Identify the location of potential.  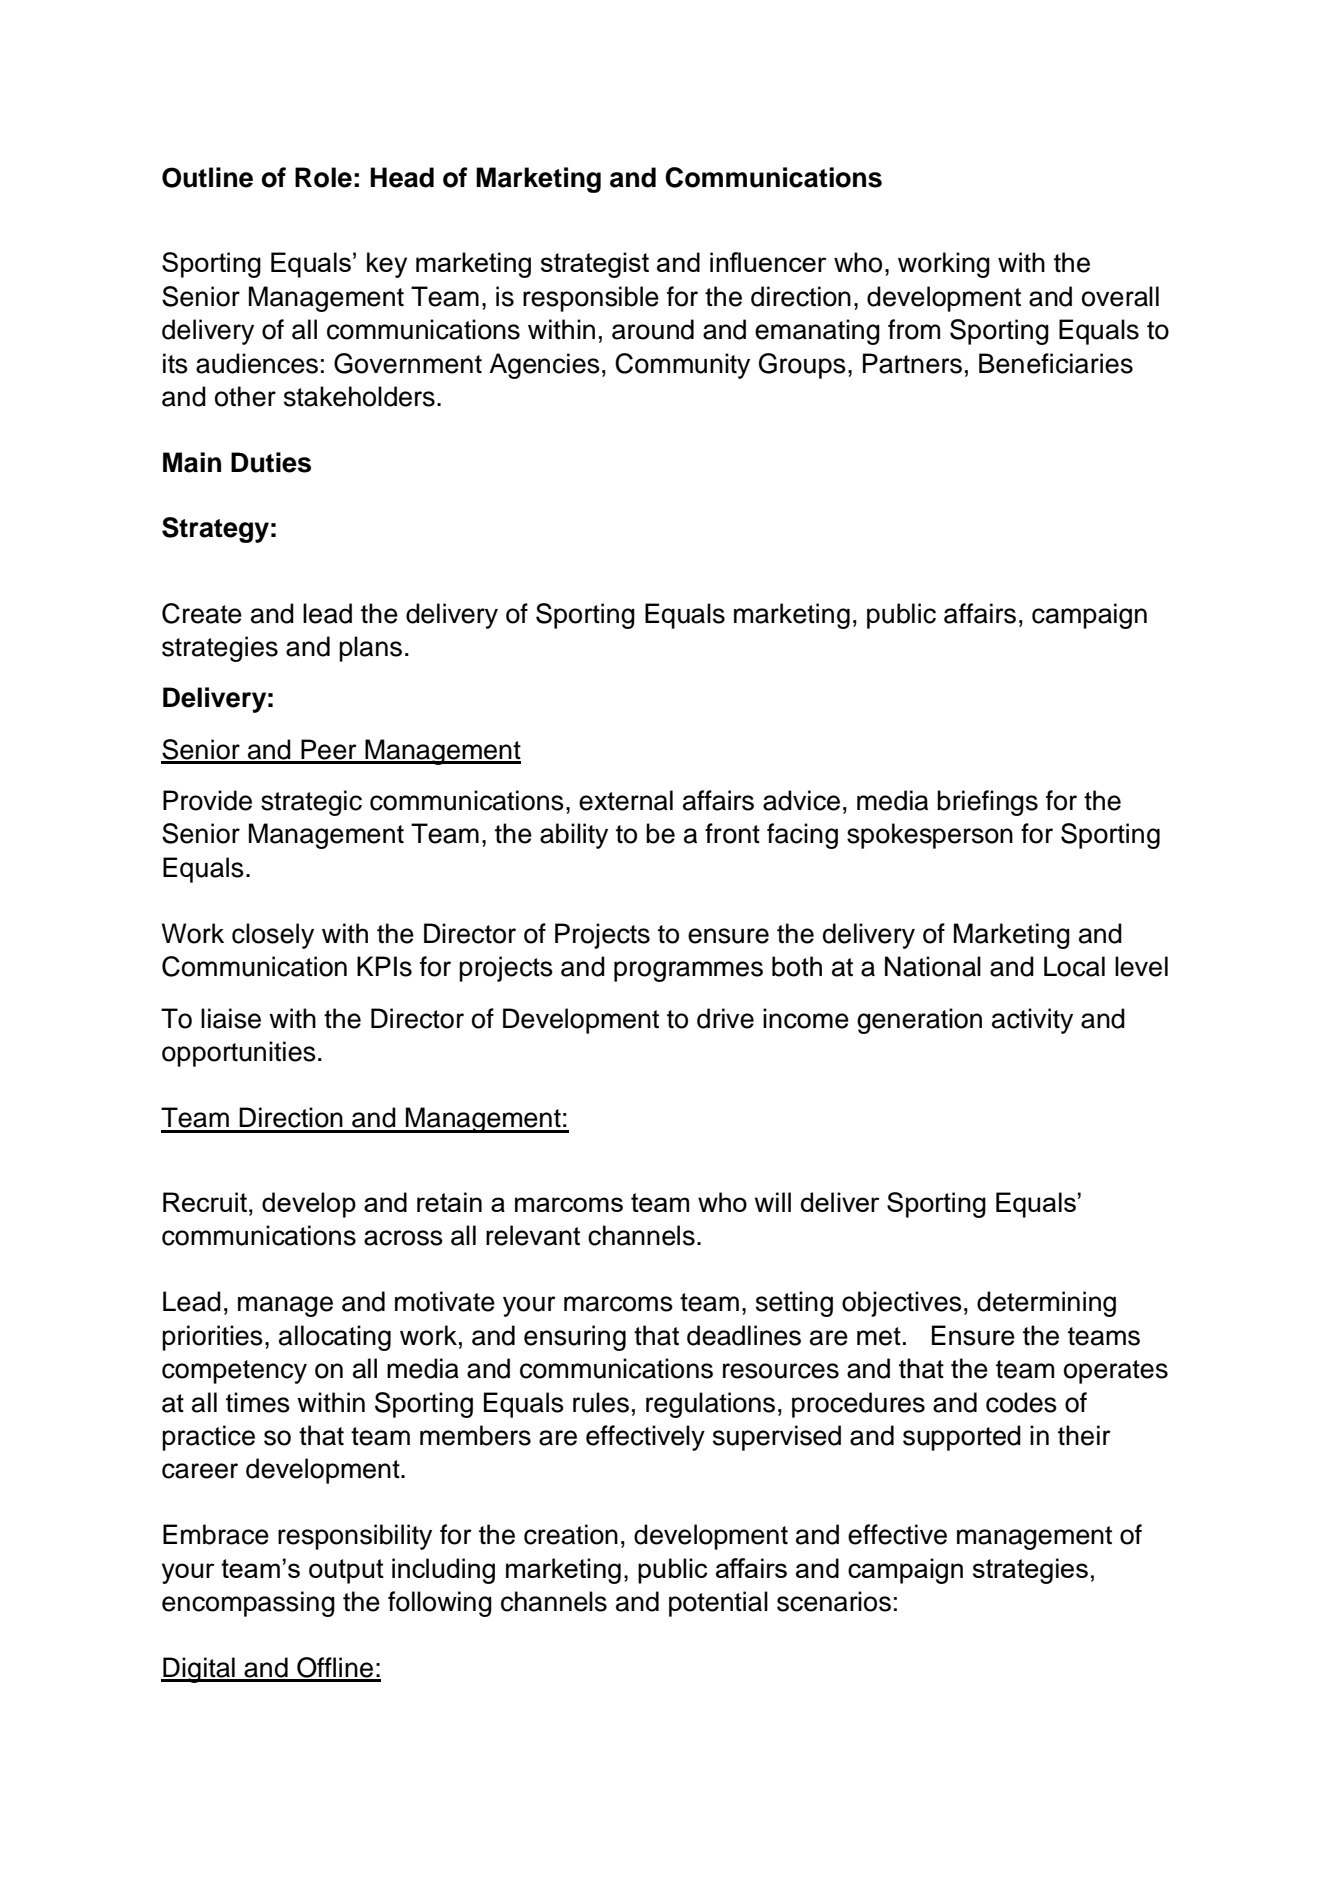
(718, 1604).
